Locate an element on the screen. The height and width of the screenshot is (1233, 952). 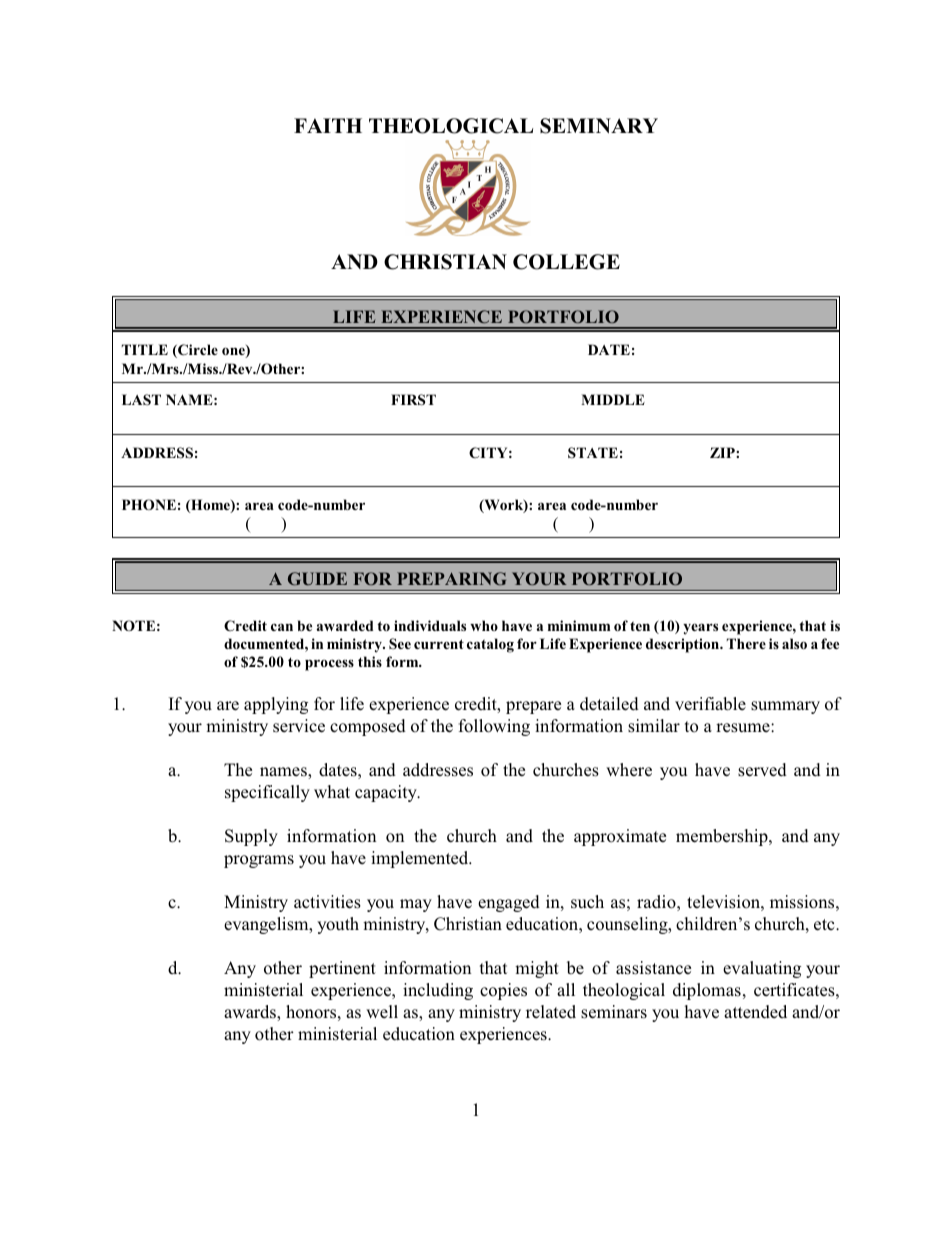
FAITH is located at coordinates (328, 125).
